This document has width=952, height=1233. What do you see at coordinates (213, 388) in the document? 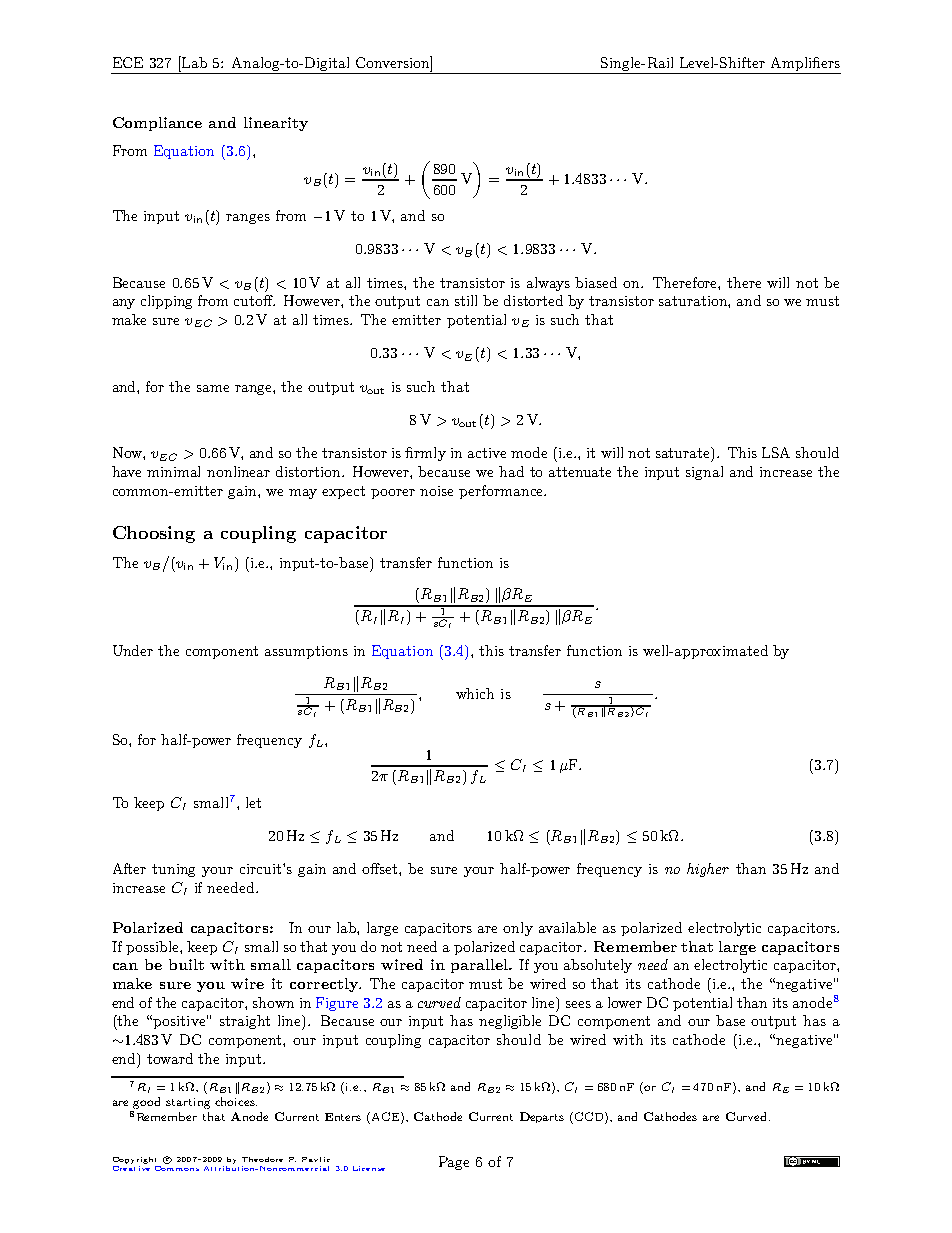
I see `same` at bounding box center [213, 388].
